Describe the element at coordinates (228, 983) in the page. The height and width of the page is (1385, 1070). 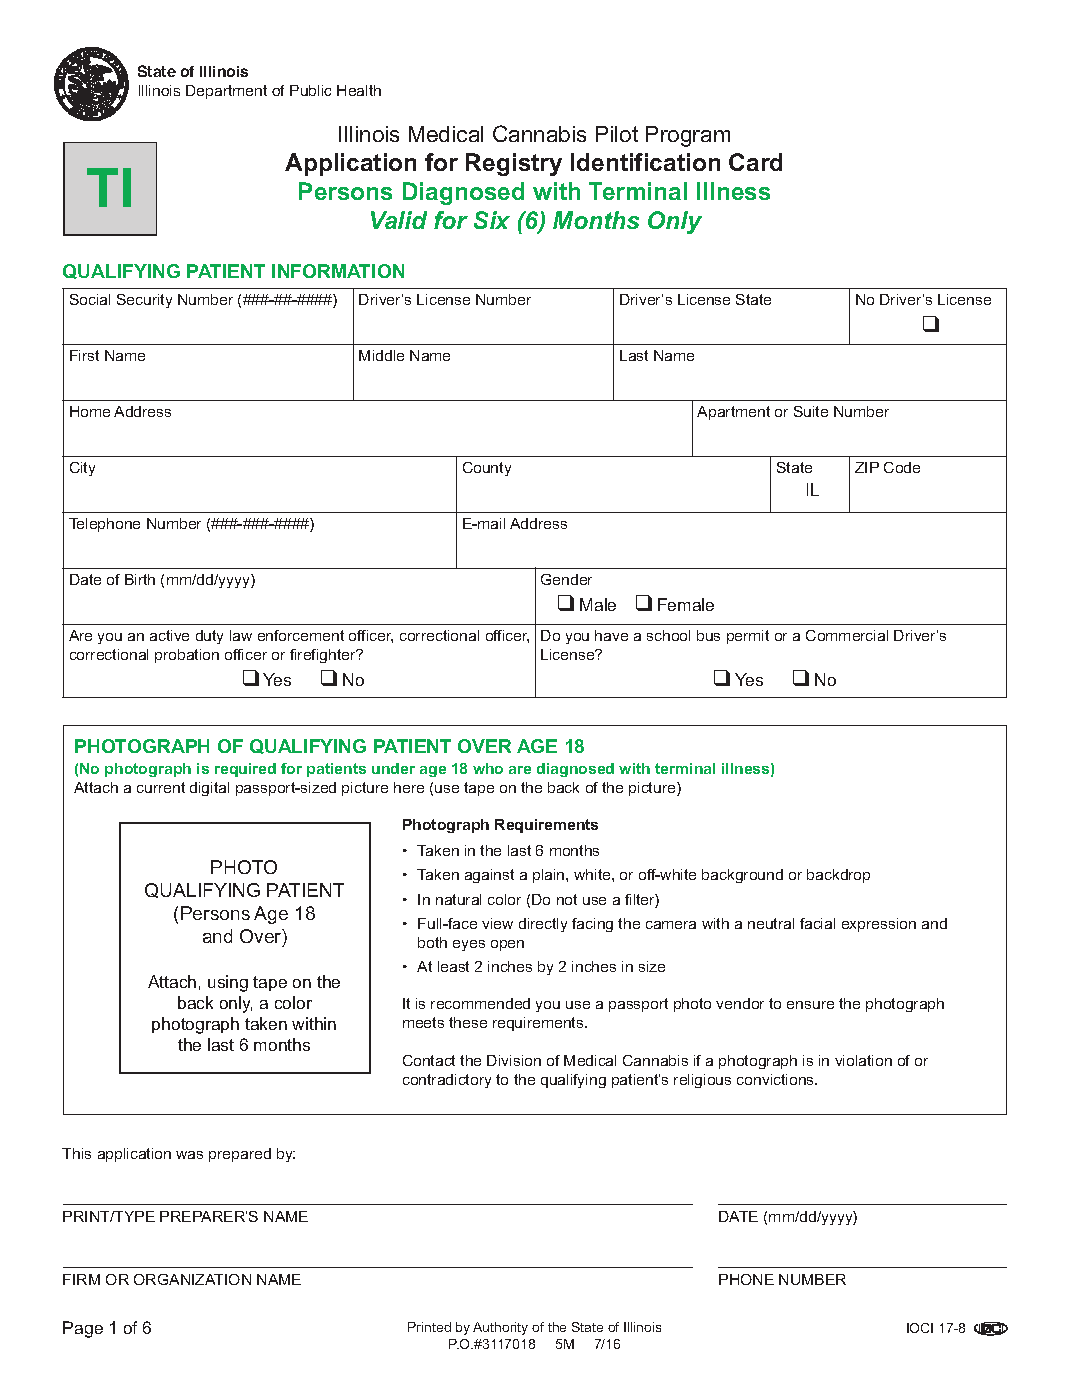
I see `using` at that location.
